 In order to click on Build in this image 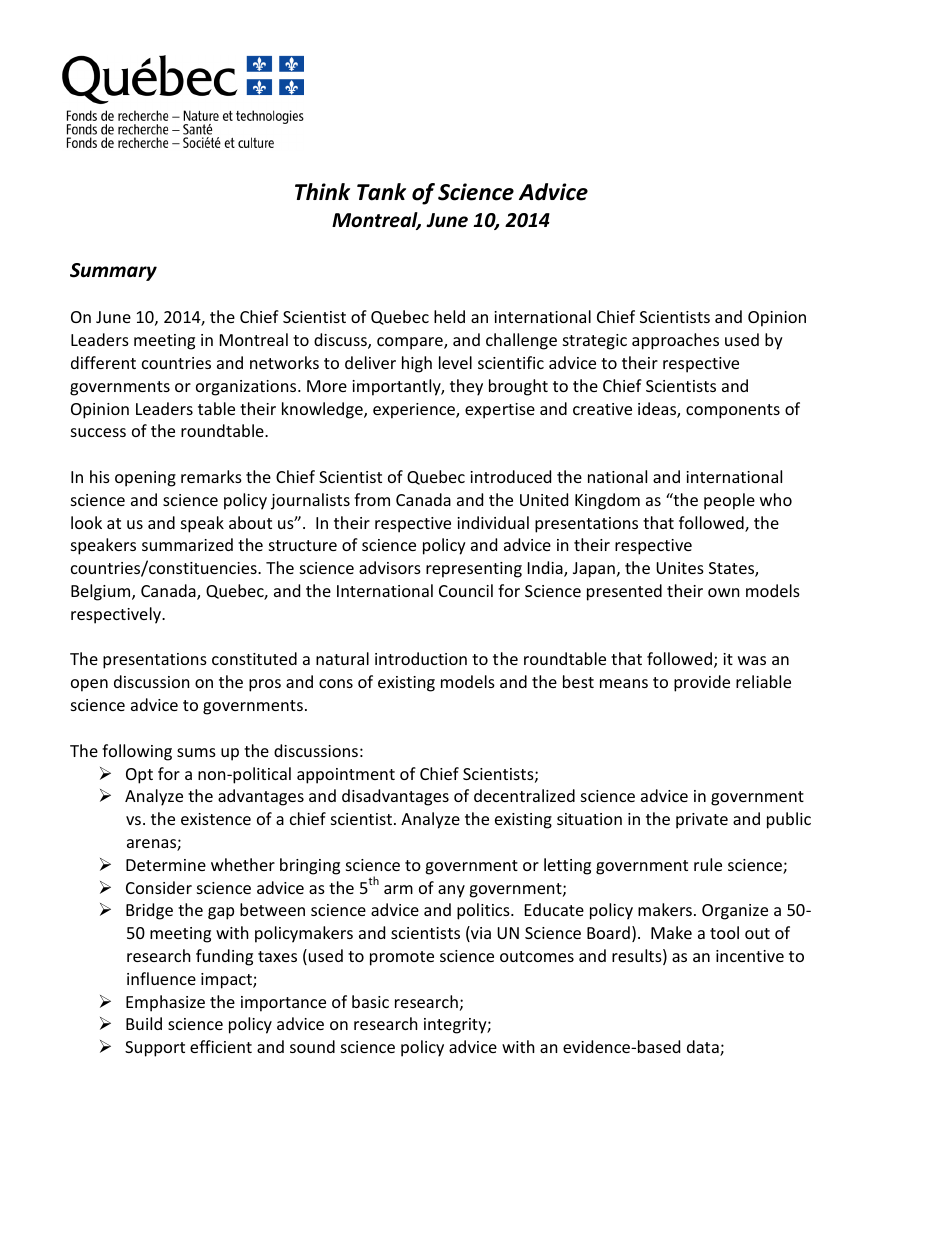, I will do `click(144, 1023)`.
